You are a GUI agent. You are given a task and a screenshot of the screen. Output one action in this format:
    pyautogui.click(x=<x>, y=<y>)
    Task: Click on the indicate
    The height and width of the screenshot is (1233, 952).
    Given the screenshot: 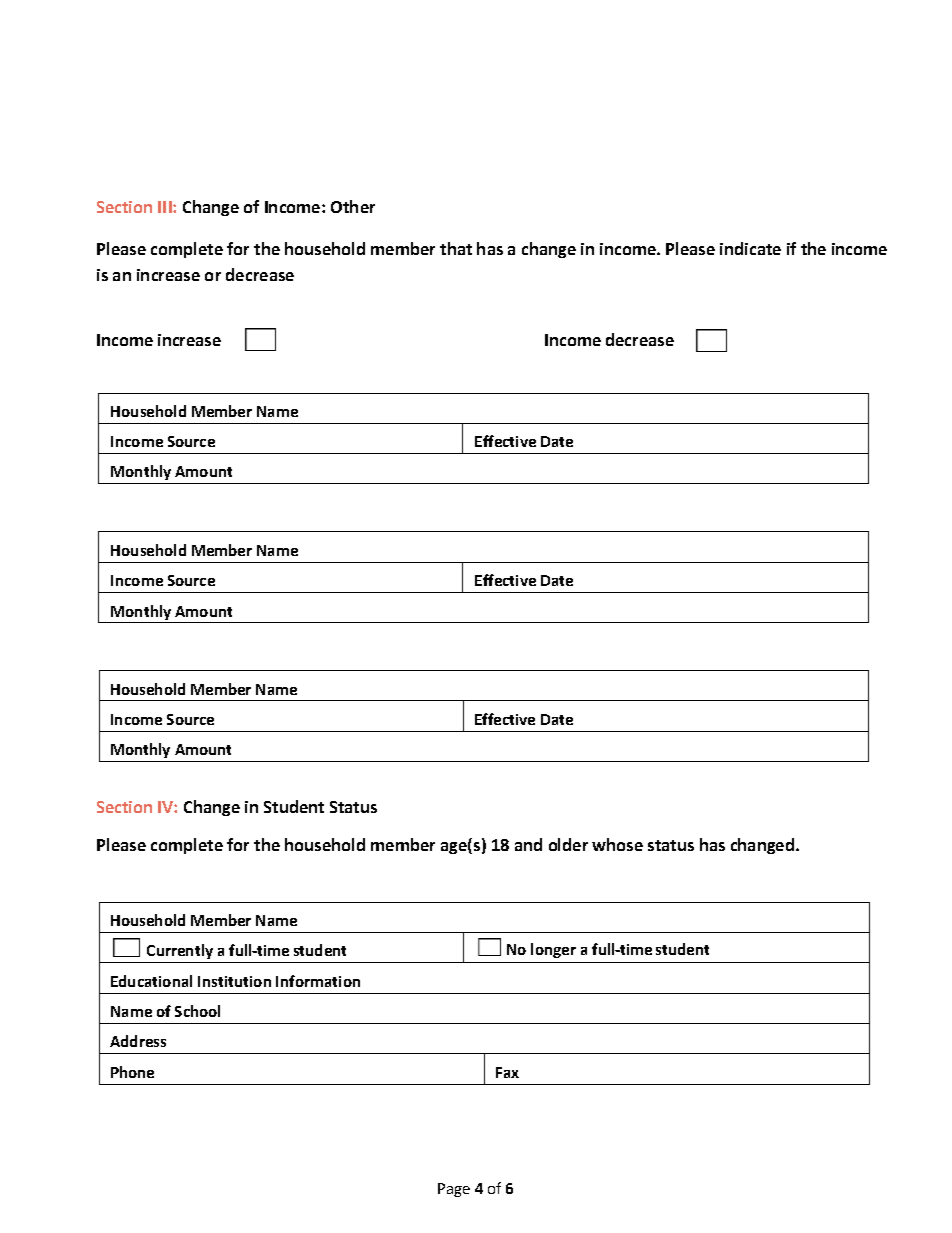 What is the action you would take?
    pyautogui.click(x=750, y=248)
